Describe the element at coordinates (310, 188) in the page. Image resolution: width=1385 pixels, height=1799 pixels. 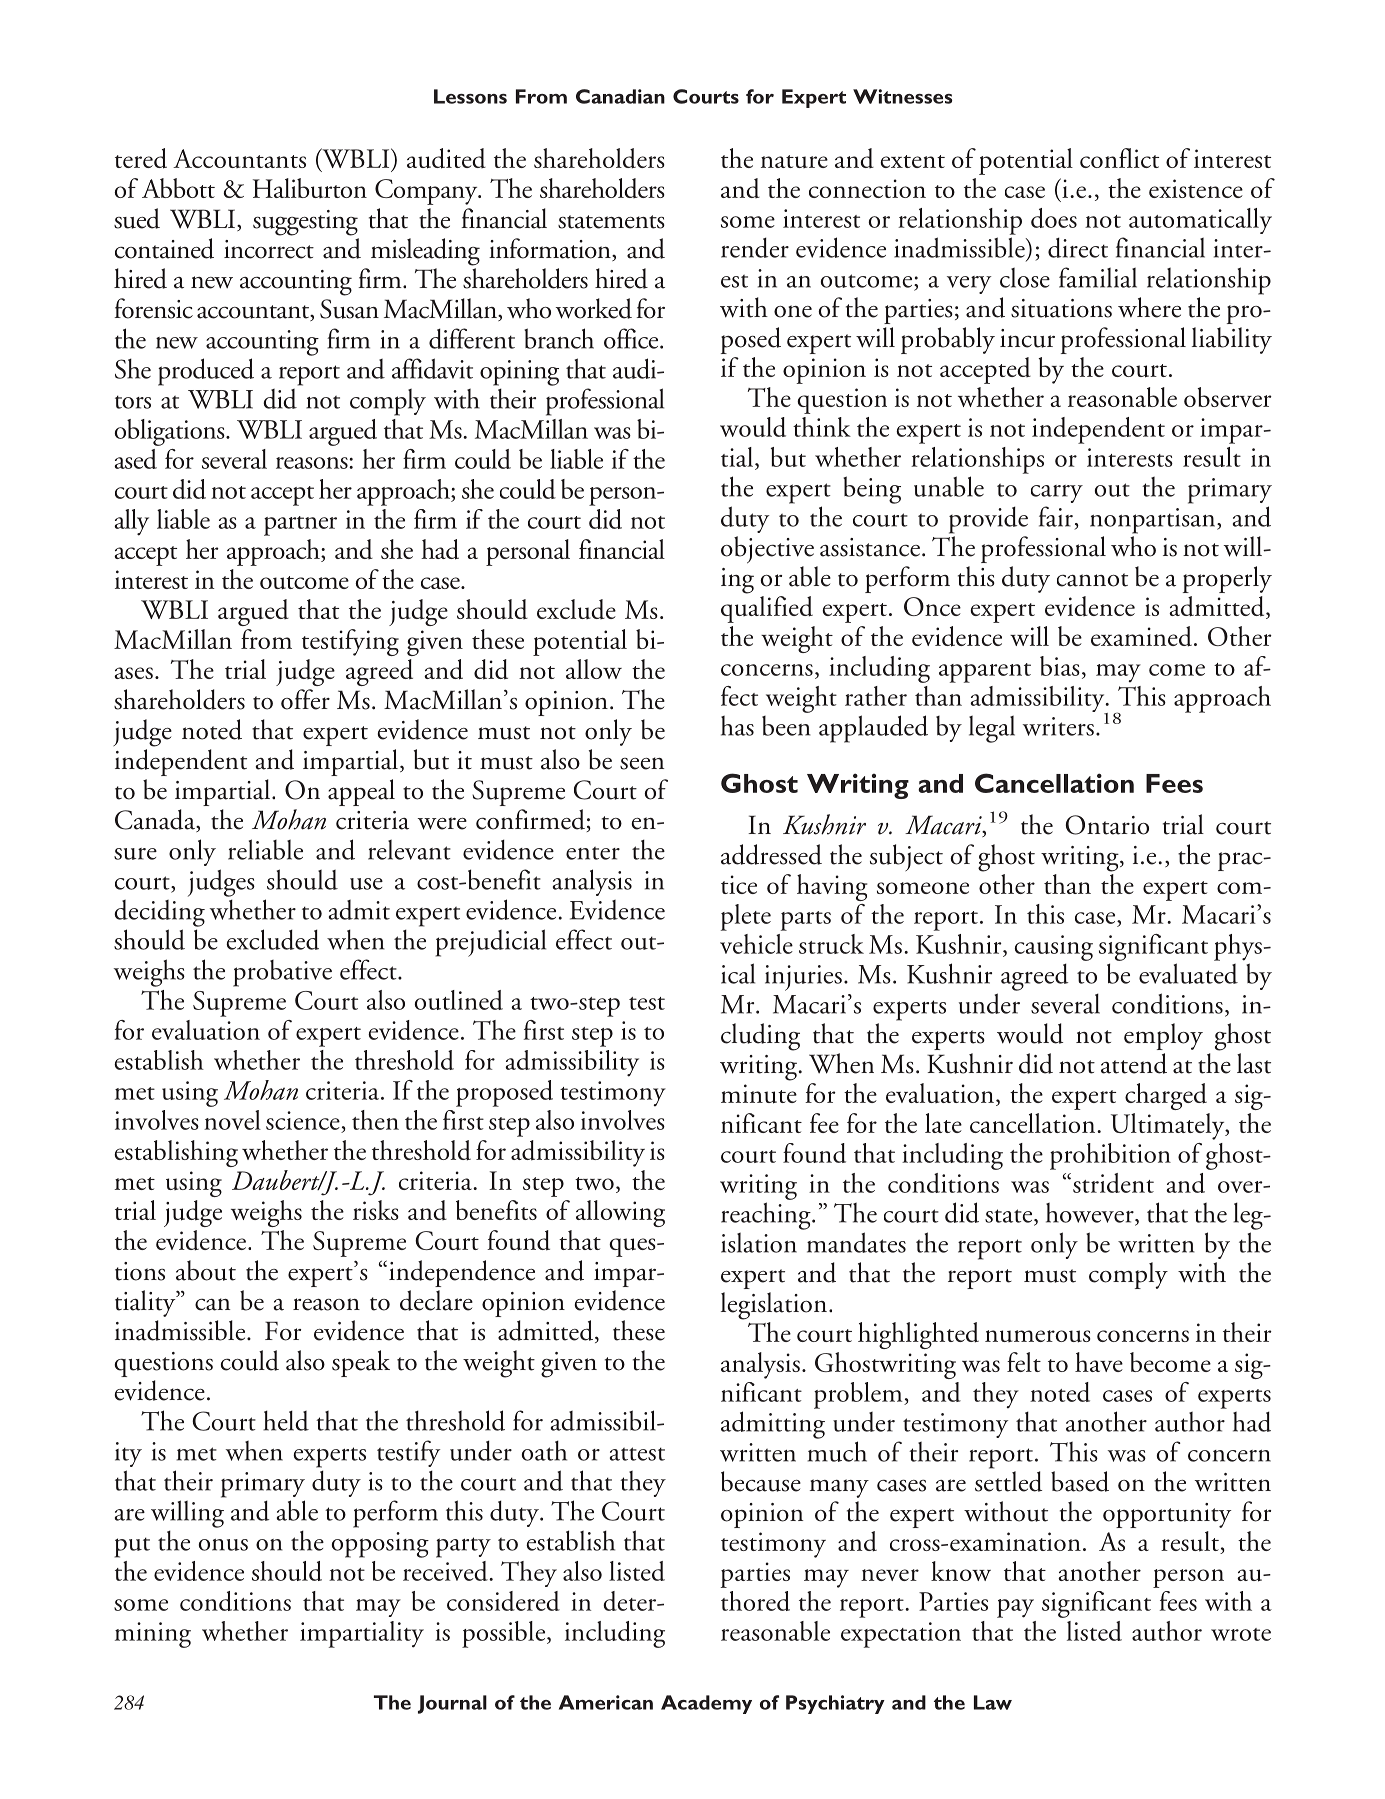
I see `Haliburton` at that location.
